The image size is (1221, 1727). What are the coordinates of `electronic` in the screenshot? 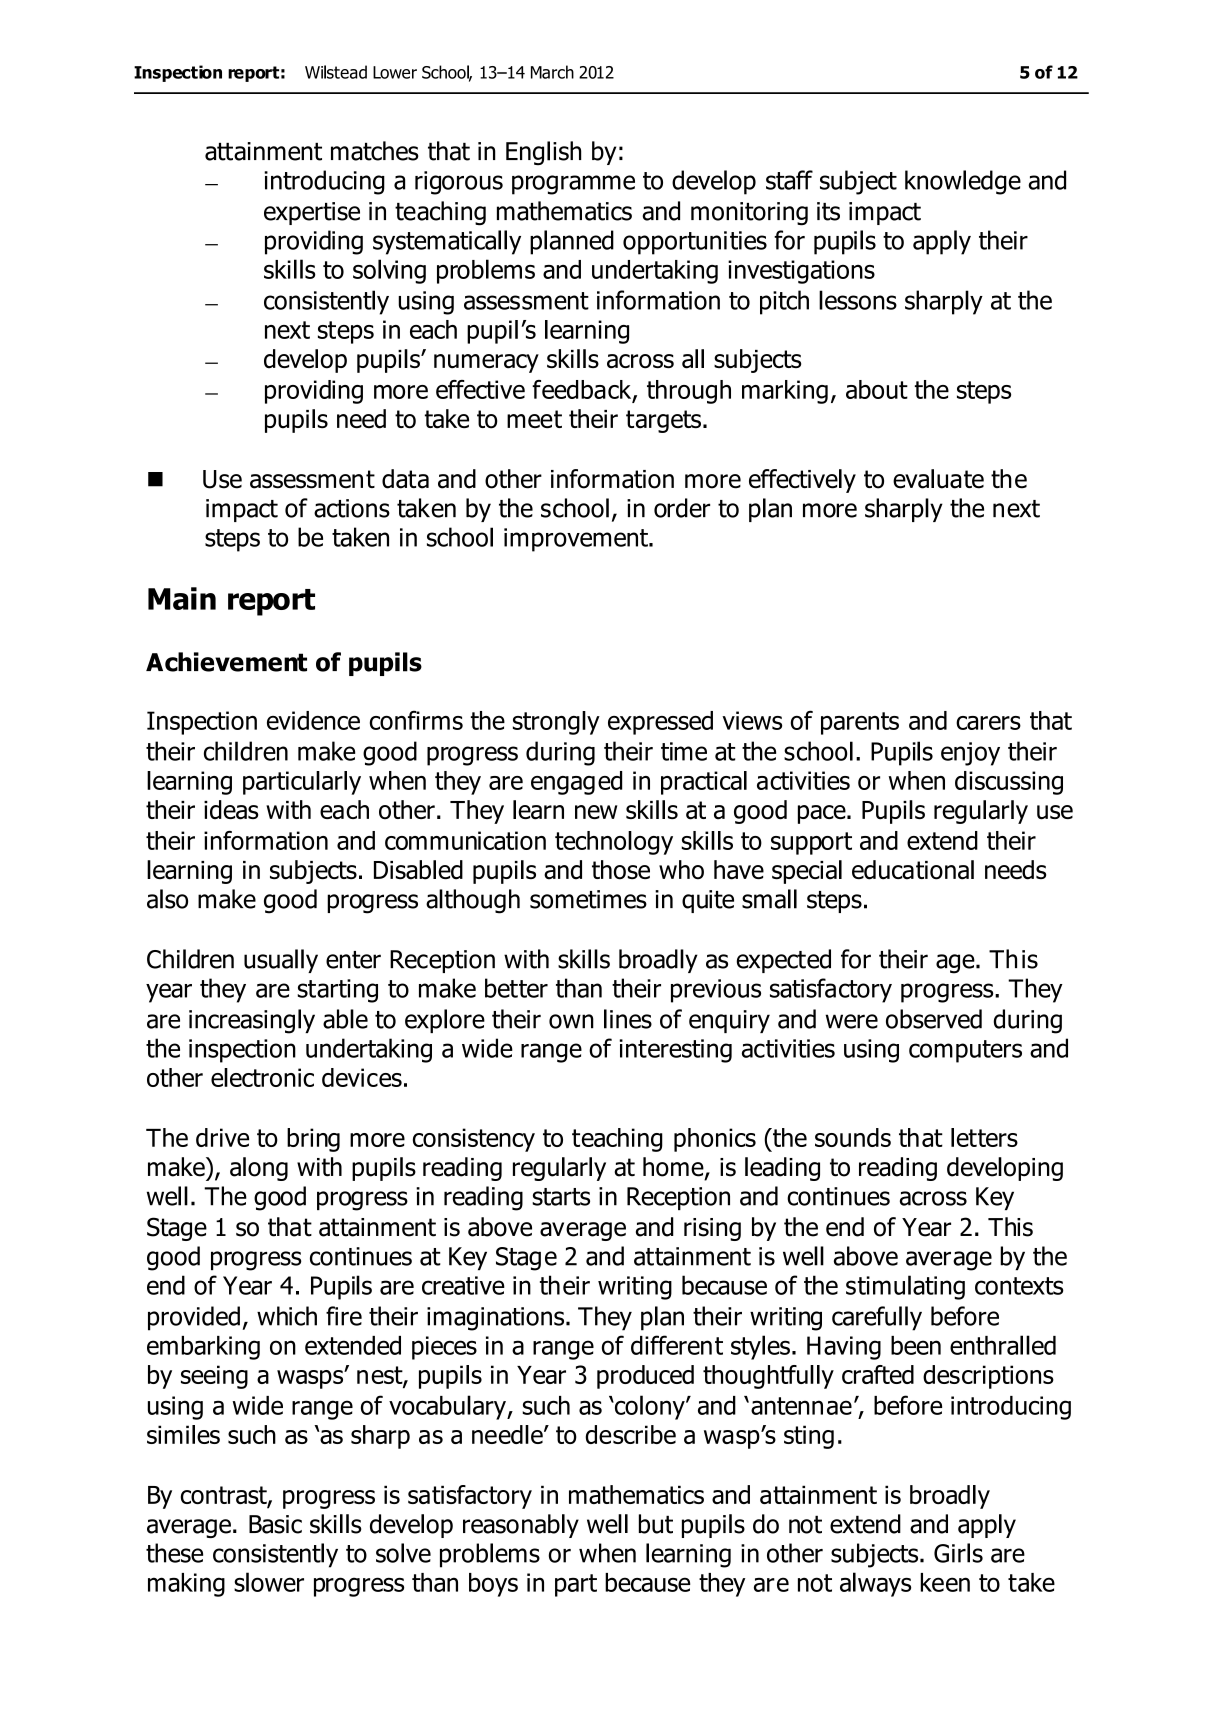 It's located at (262, 1077).
